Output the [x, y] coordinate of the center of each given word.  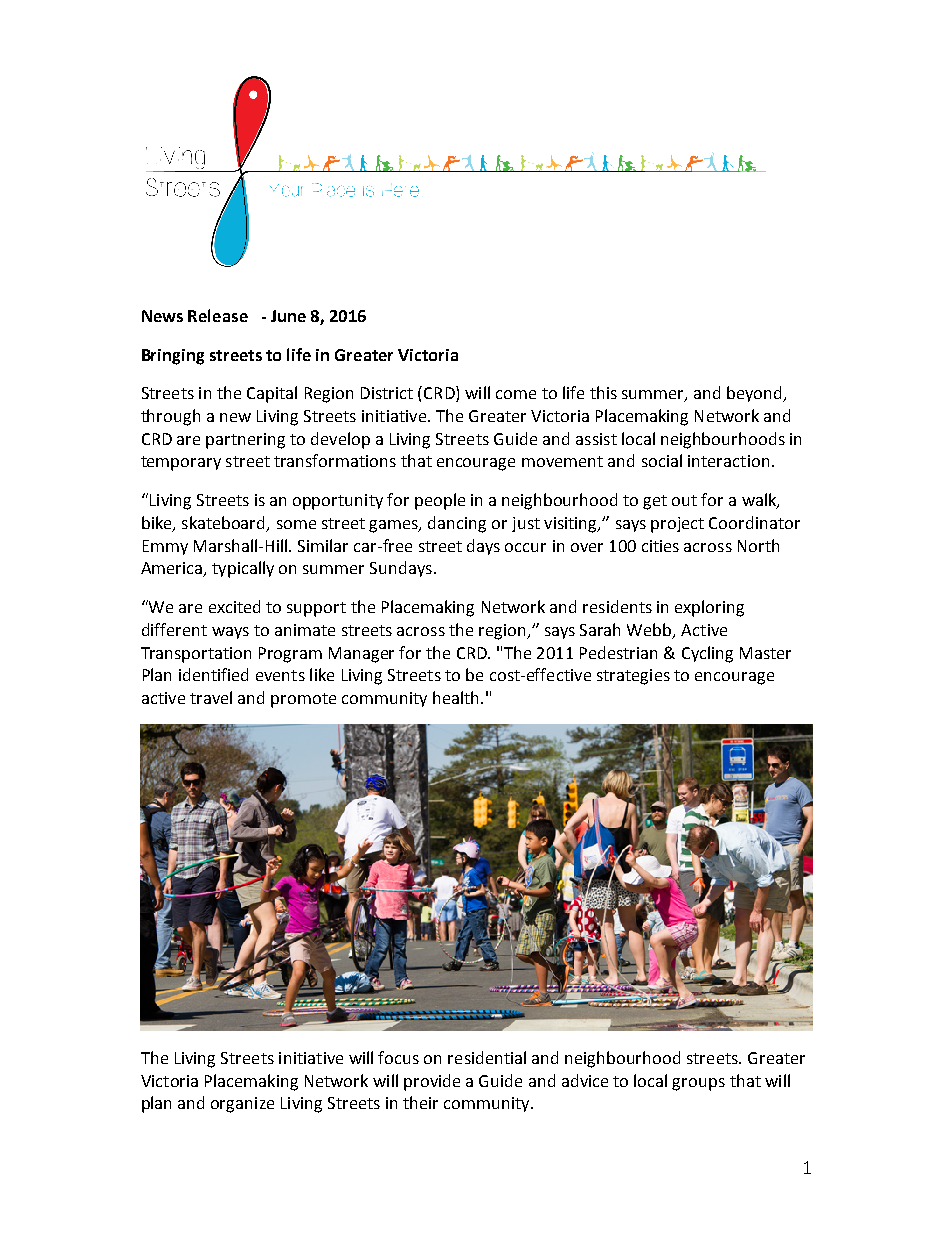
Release [218, 315]
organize [242, 1105]
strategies [633, 677]
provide [432, 1082]
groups [698, 1084]
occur [525, 547]
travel [211, 697]
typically [243, 569]
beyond [755, 394]
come [516, 394]
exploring [709, 608]
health [455, 697]
